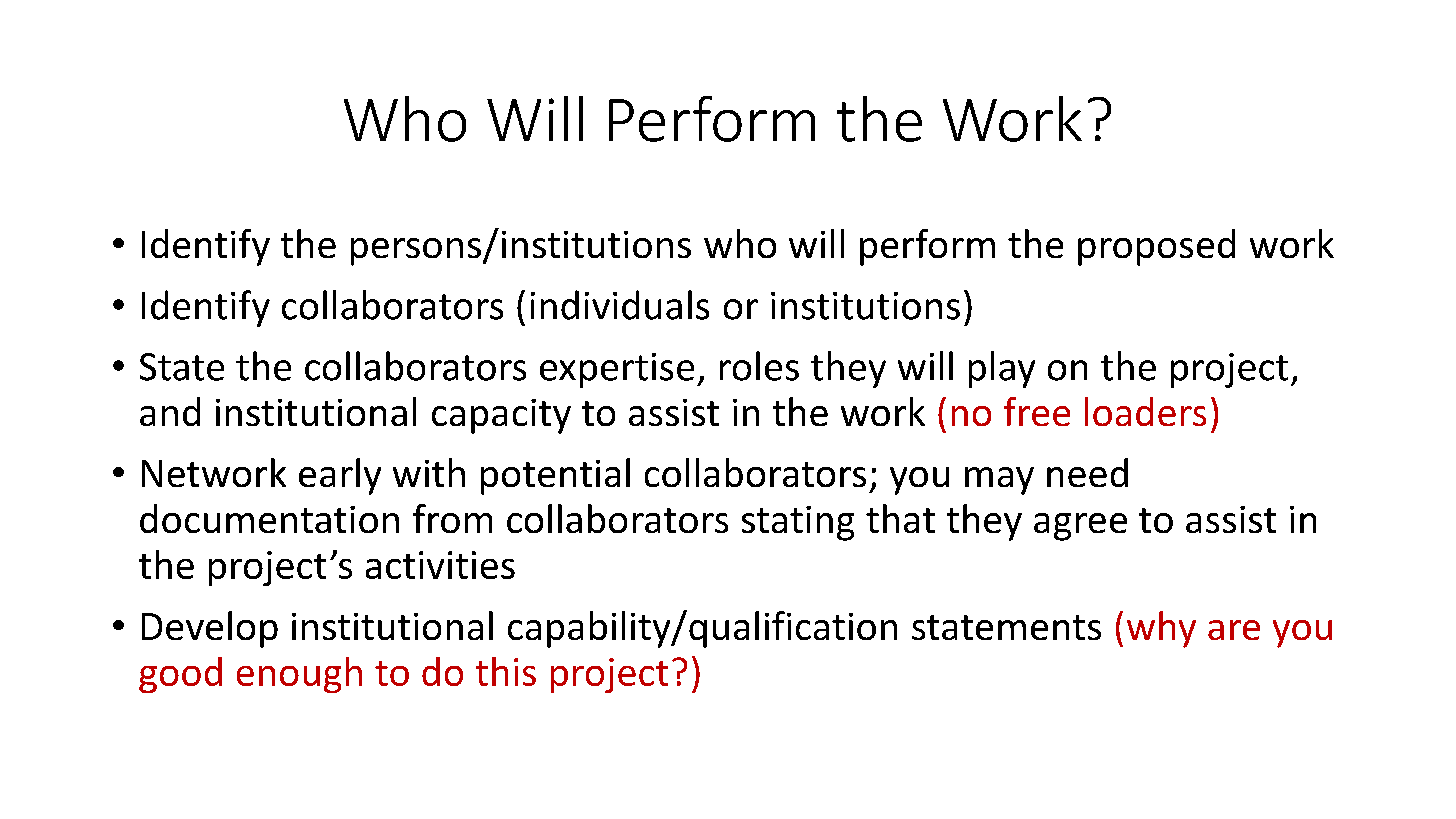 This document has height=819, width=1456. What do you see at coordinates (1161, 629) in the document?
I see `why` at bounding box center [1161, 629].
